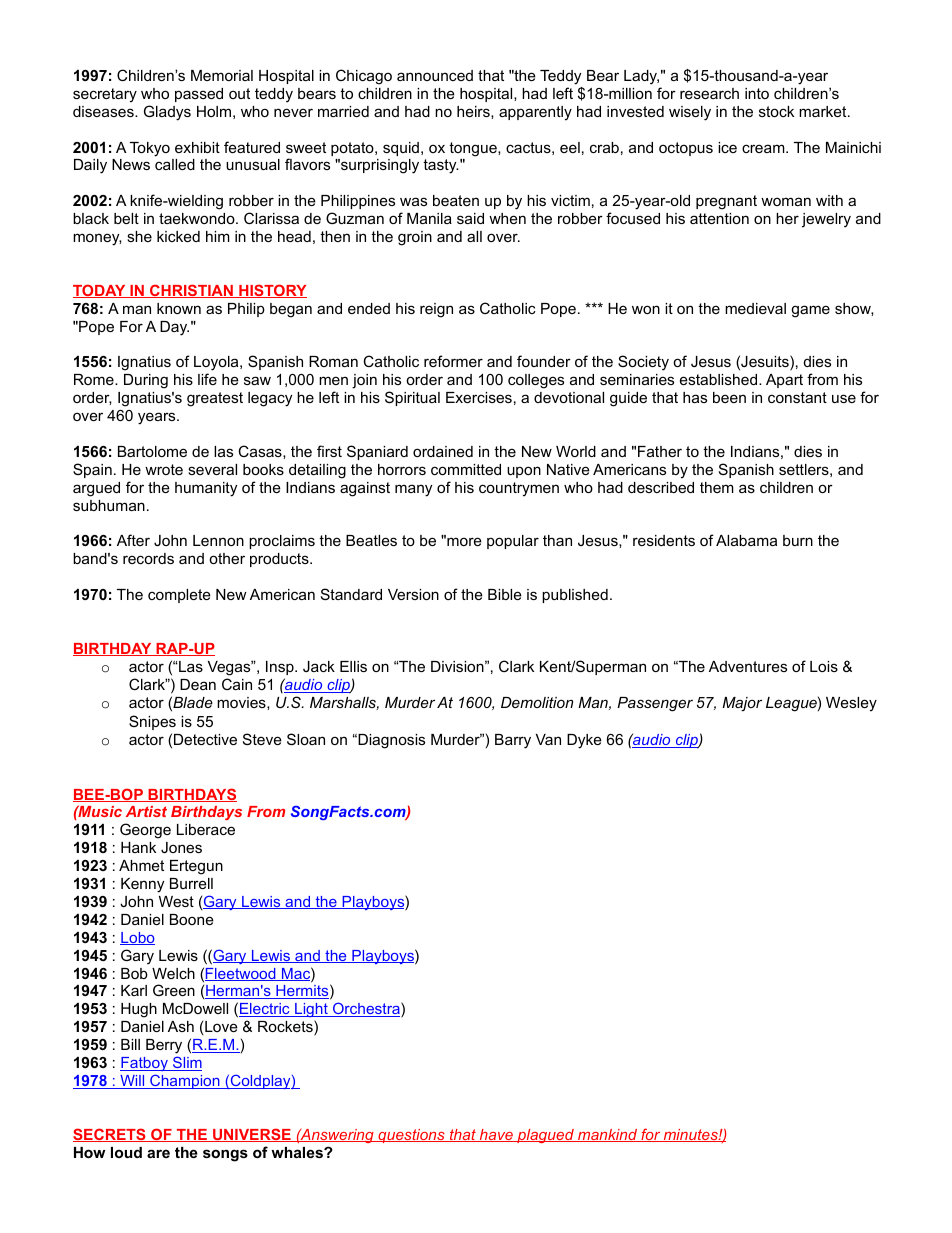 Image resolution: width=952 pixels, height=1233 pixels. I want to click on passed, so click(199, 95).
